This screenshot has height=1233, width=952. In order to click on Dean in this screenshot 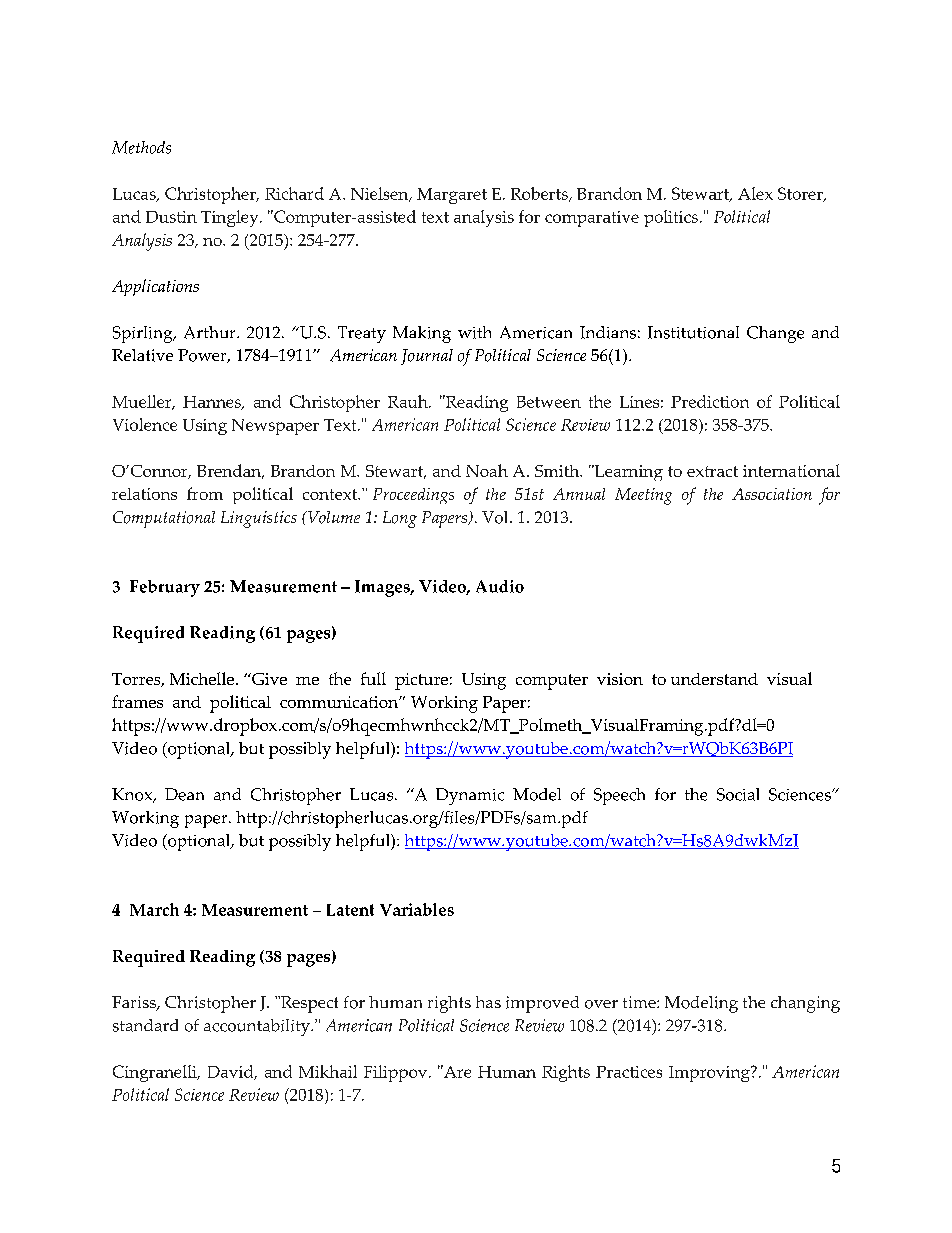, I will do `click(184, 794)`.
